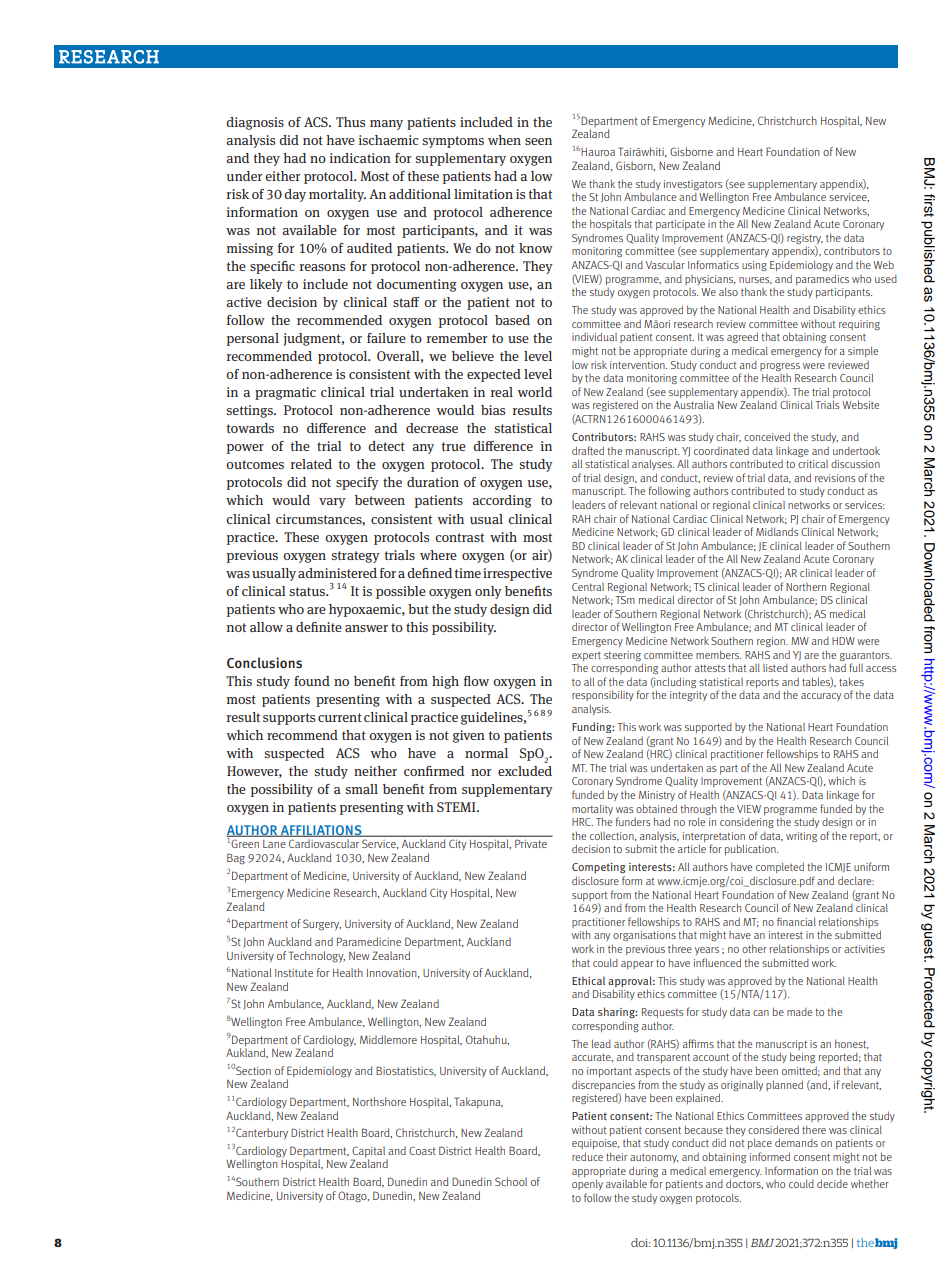  What do you see at coordinates (353, 1197) in the screenshot?
I see `Otago` at bounding box center [353, 1197].
